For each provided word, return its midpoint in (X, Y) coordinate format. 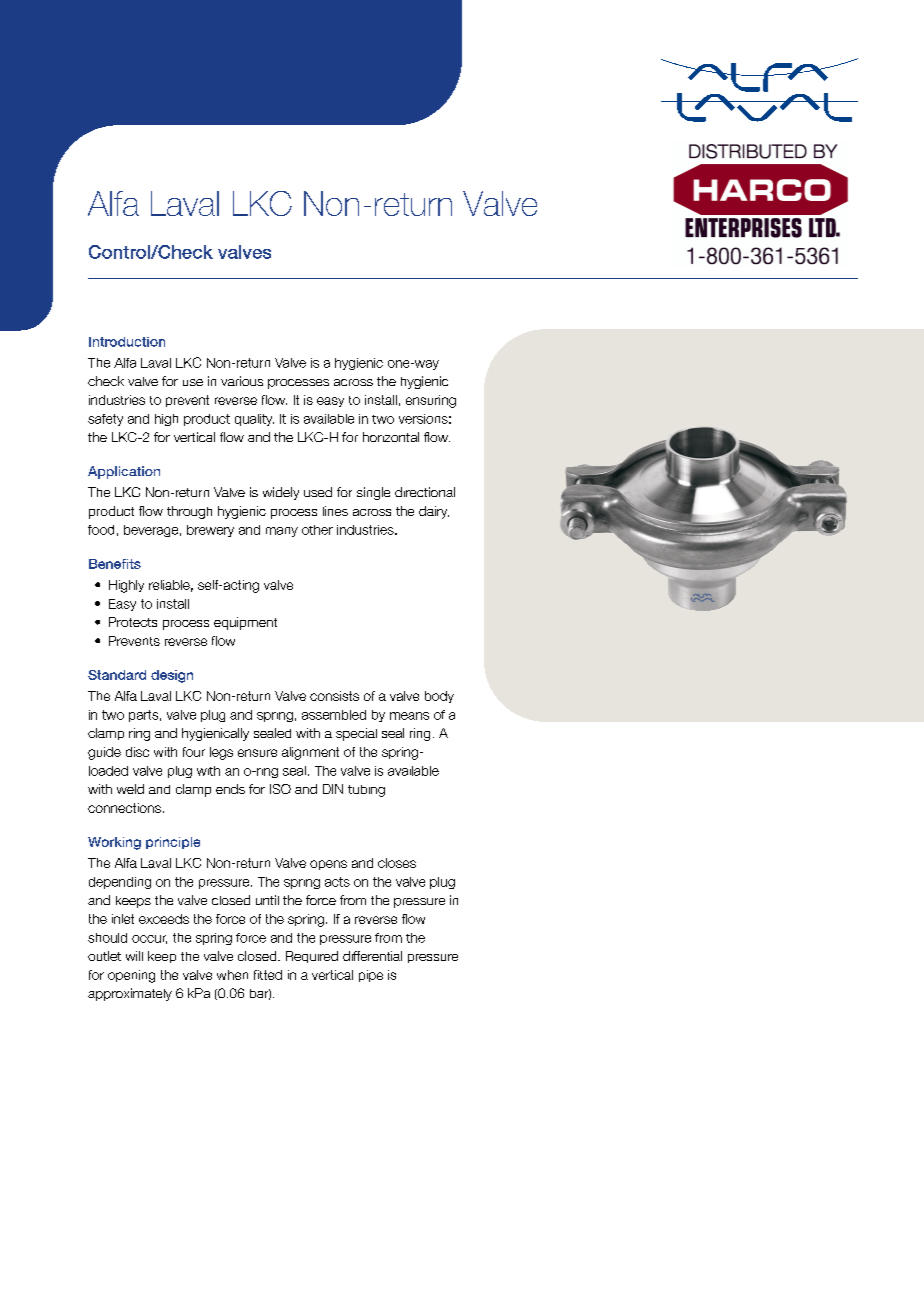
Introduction (127, 342)
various (242, 381)
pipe (371, 976)
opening (131, 976)
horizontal (391, 437)
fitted (268, 975)
